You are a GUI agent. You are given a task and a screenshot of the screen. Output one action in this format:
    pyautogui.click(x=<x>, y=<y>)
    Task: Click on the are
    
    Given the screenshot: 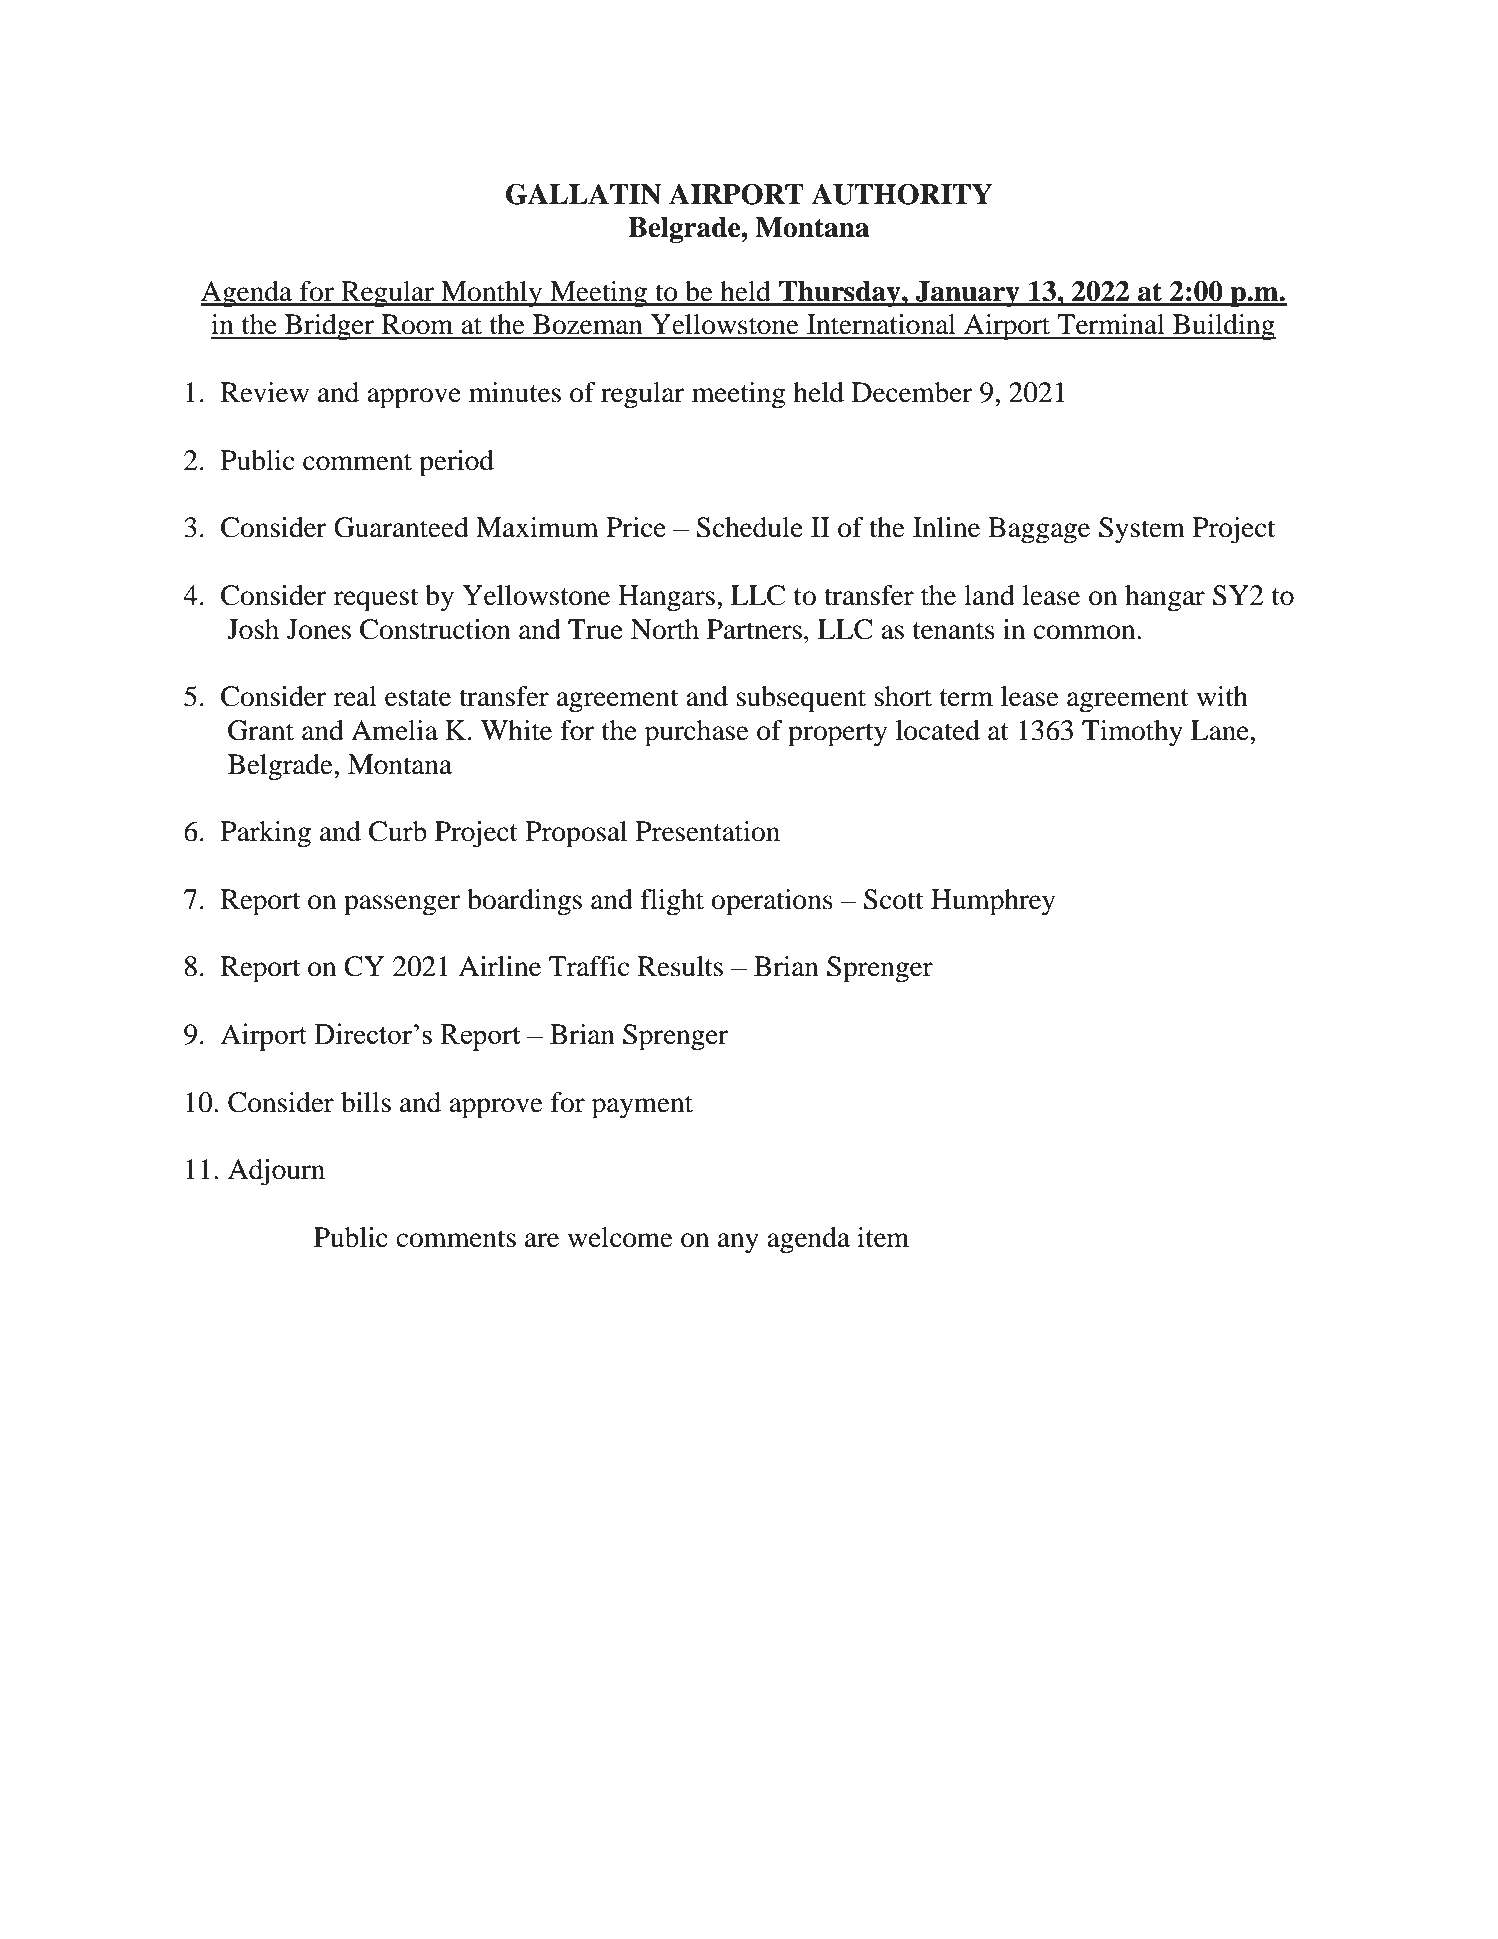 What is the action you would take?
    pyautogui.click(x=542, y=1240)
